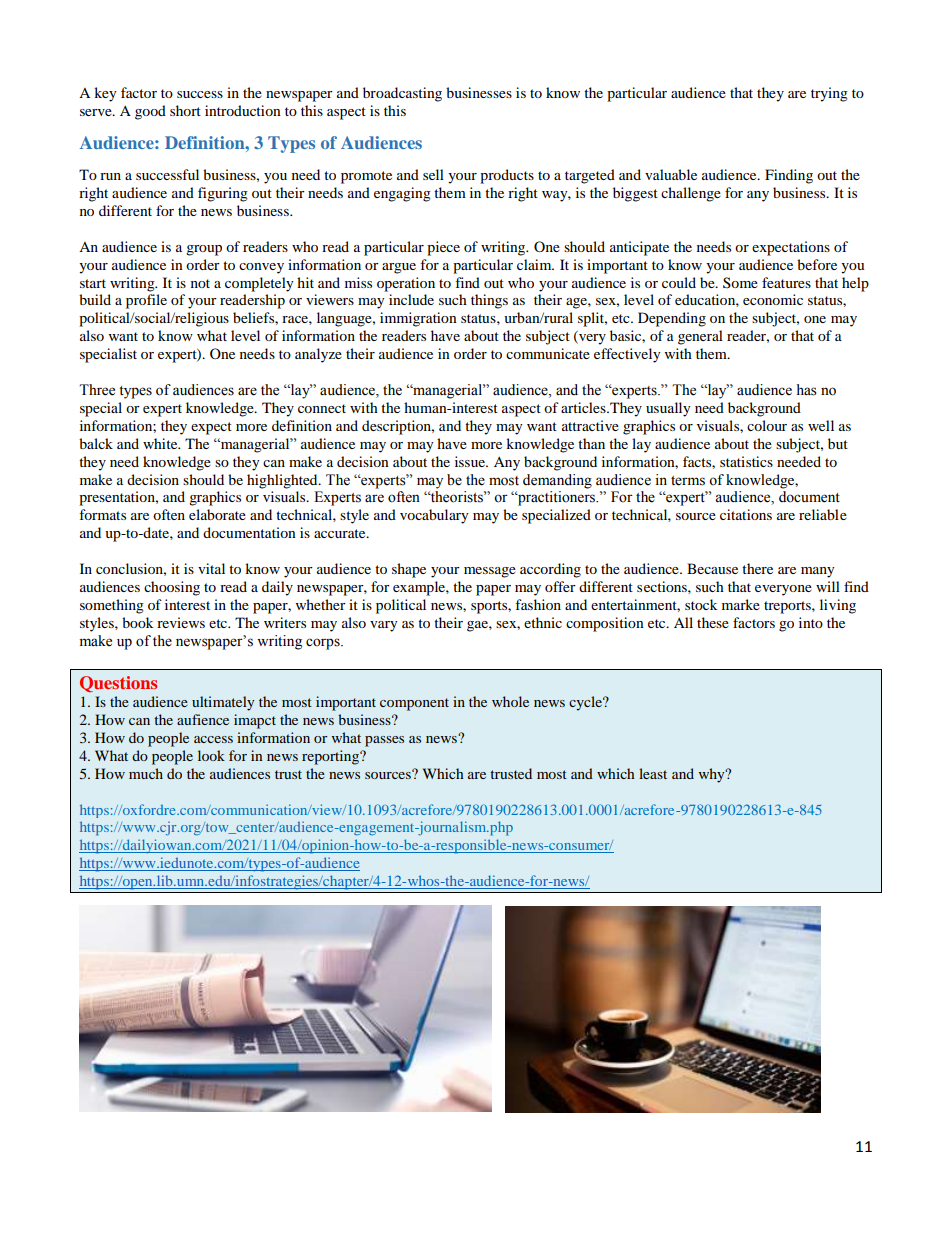 This image has width=952, height=1233. I want to click on look, so click(211, 755).
